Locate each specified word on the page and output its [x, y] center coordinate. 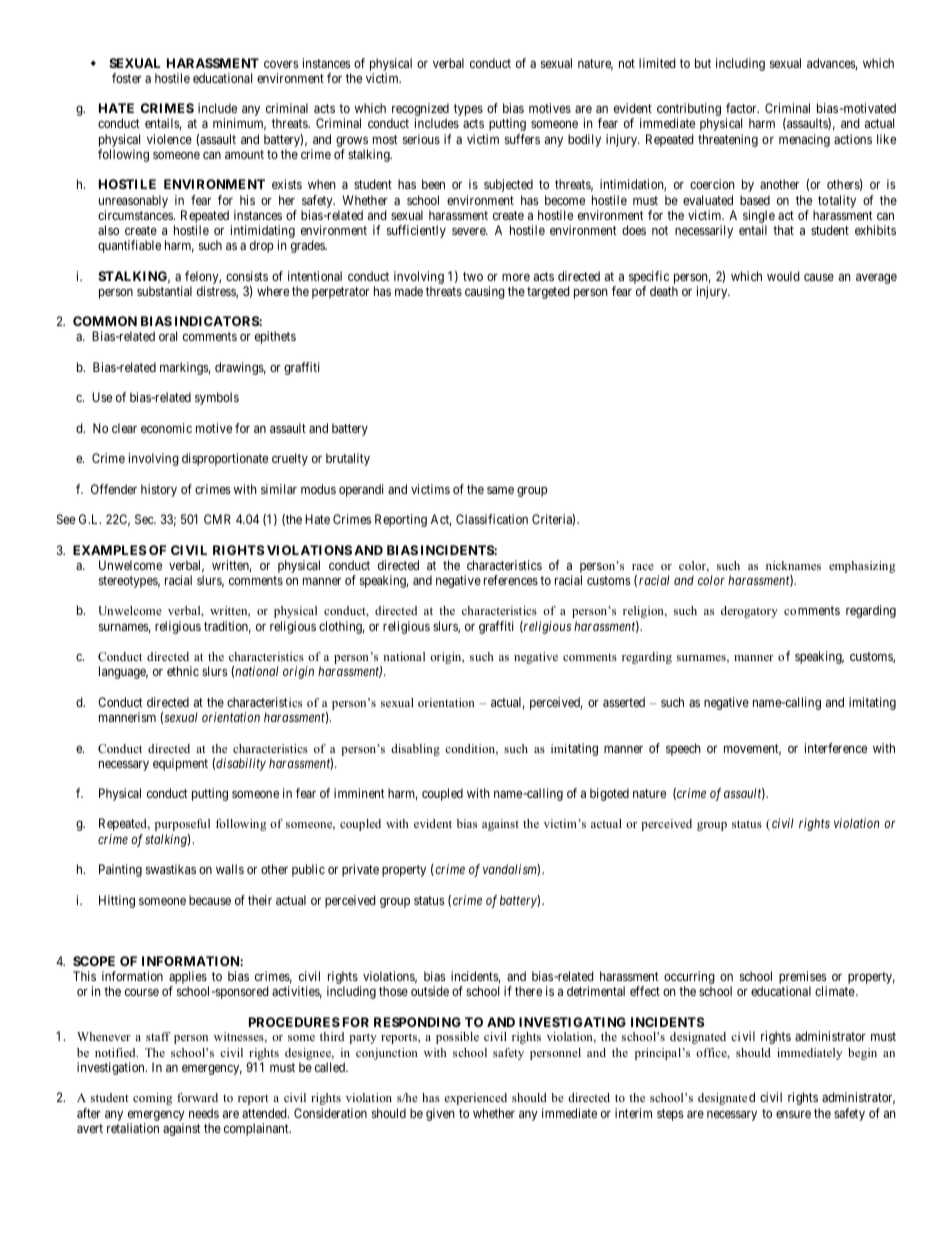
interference [836, 748]
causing [485, 292]
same [500, 490]
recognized [420, 111]
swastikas [171, 869]
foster [127, 78]
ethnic [183, 671]
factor [742, 108]
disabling [415, 750]
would [783, 276]
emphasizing [862, 567]
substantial [164, 291]
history [159, 490]
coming [152, 1099]
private [360, 870]
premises [803, 979]
